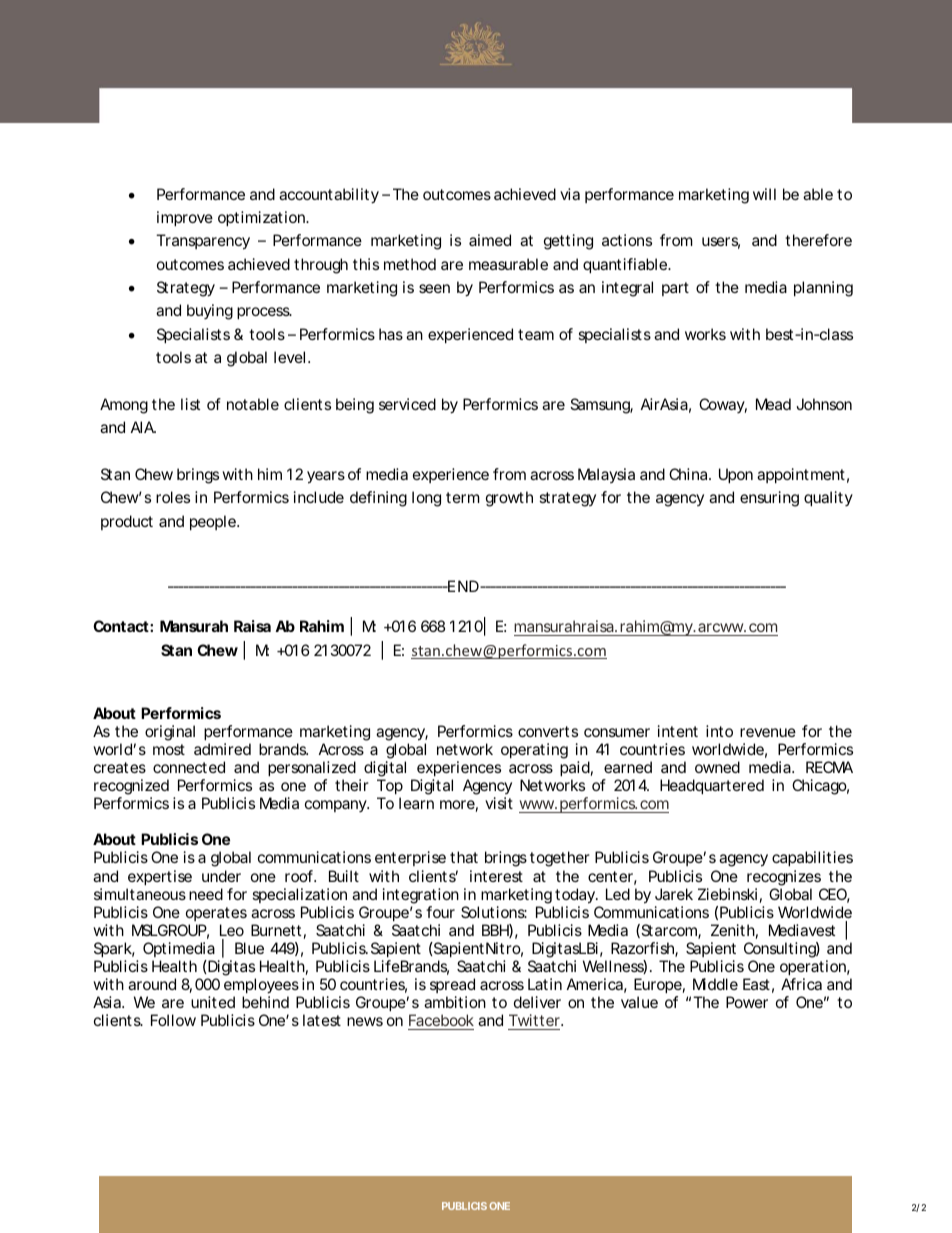 The width and height of the screenshot is (952, 1233). What do you see at coordinates (169, 749) in the screenshot?
I see `most` at bounding box center [169, 749].
